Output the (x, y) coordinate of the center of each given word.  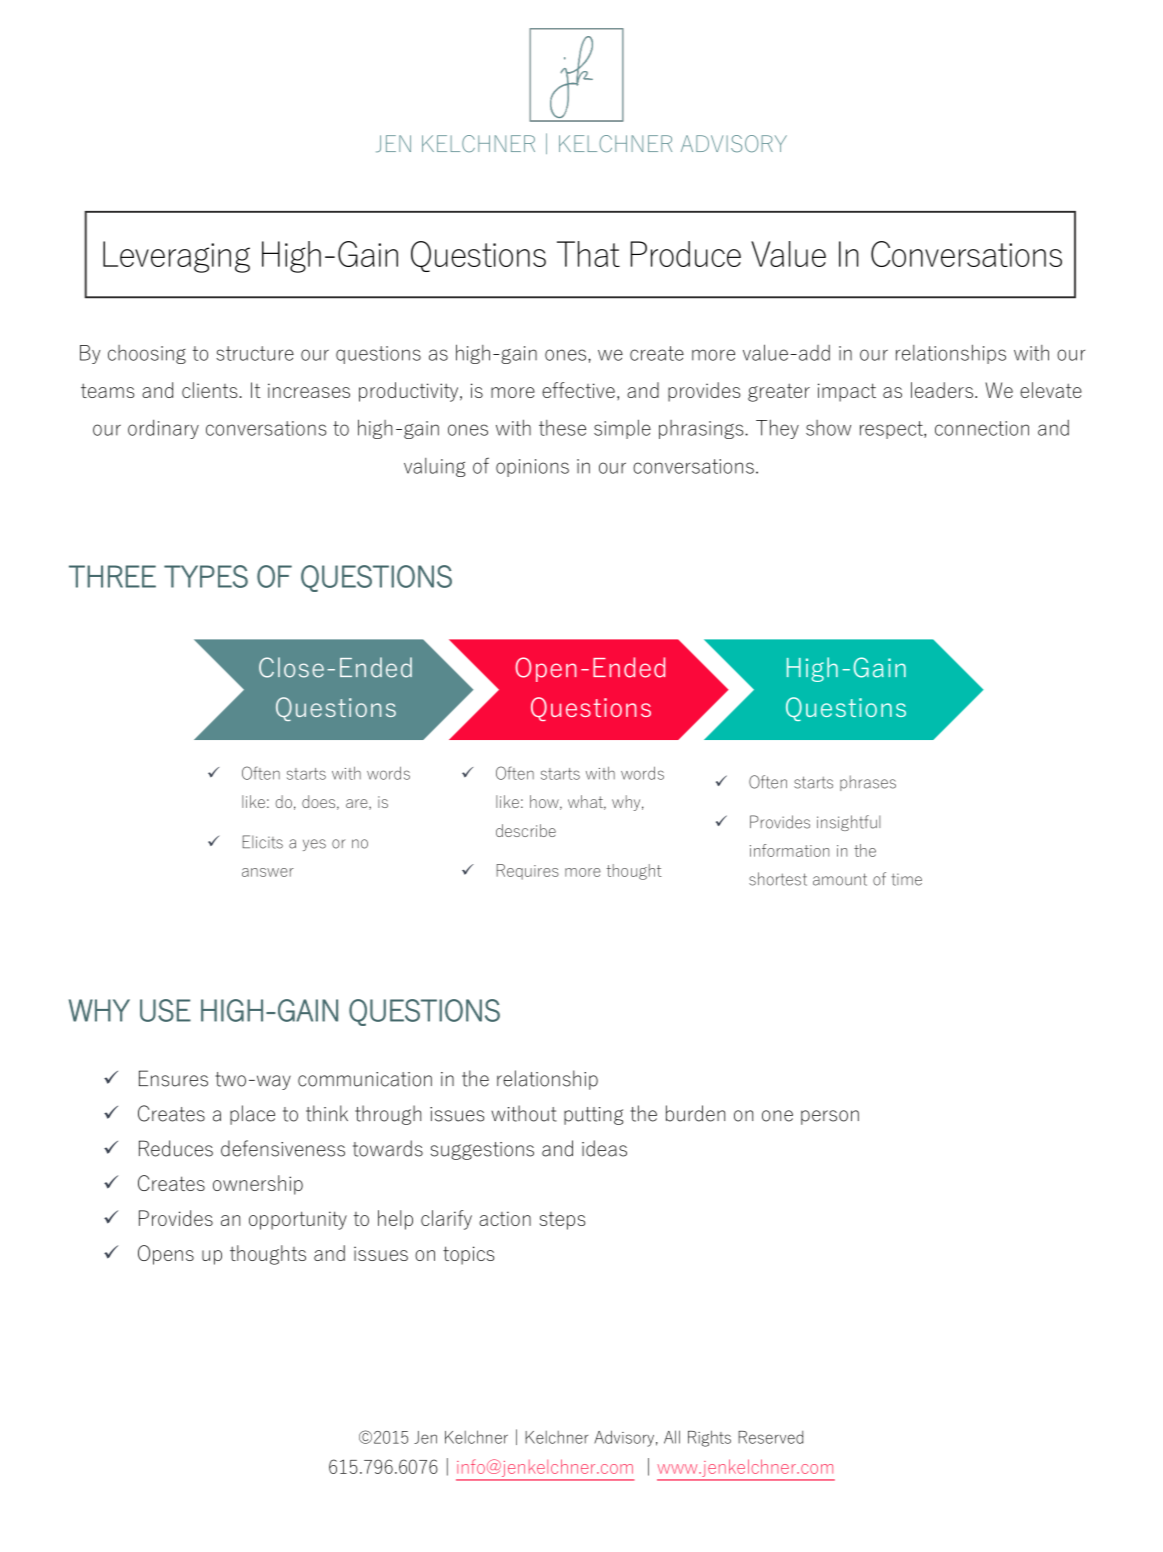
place (252, 1115)
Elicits (263, 842)
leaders (942, 390)
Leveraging (176, 257)
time (906, 879)
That (588, 254)
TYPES (206, 576)
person (830, 1117)
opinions (532, 468)
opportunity (298, 1220)
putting (593, 1116)
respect (892, 430)
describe (526, 830)
